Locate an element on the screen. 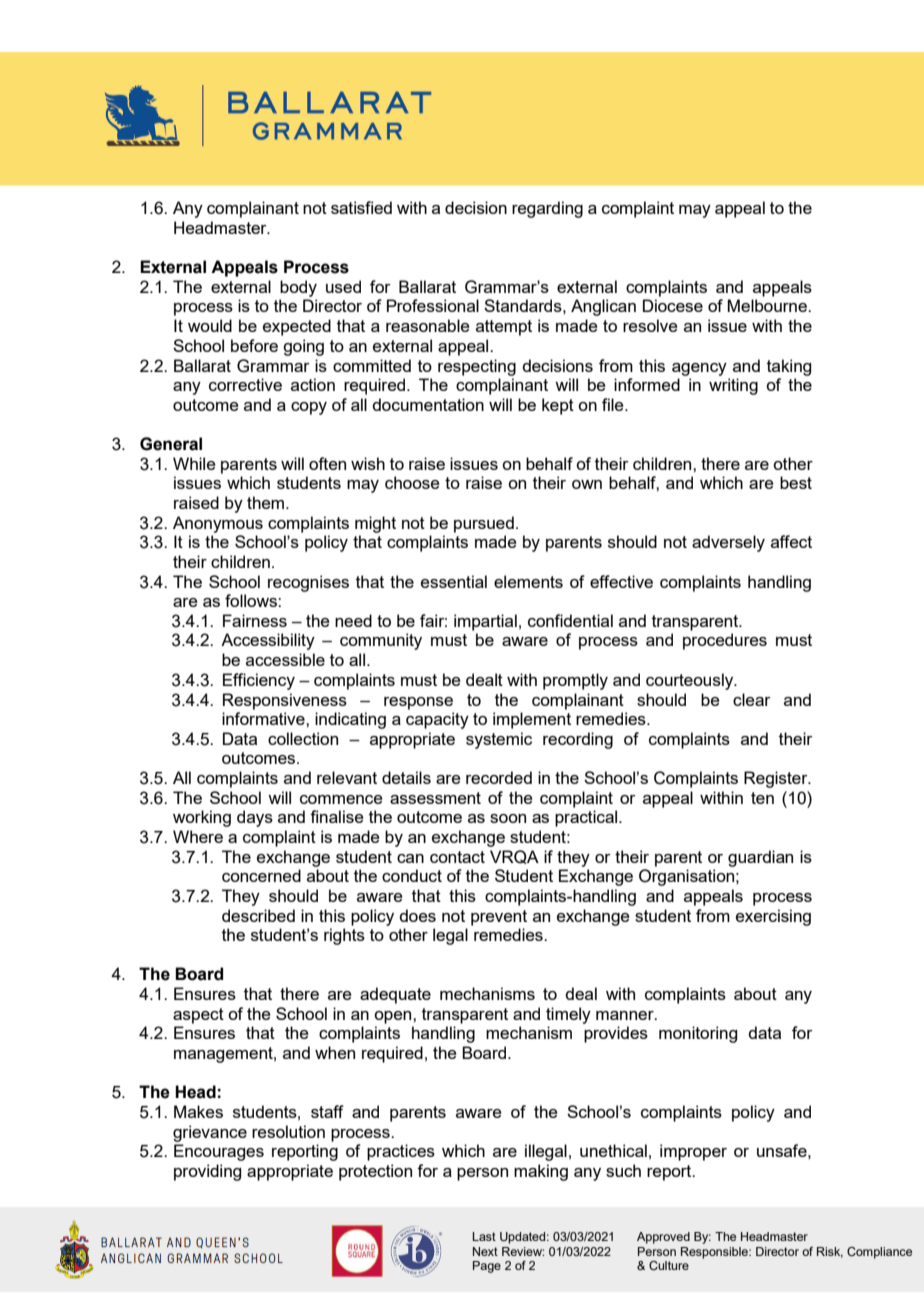 The height and width of the screenshot is (1308, 924). regarding is located at coordinates (547, 209).
